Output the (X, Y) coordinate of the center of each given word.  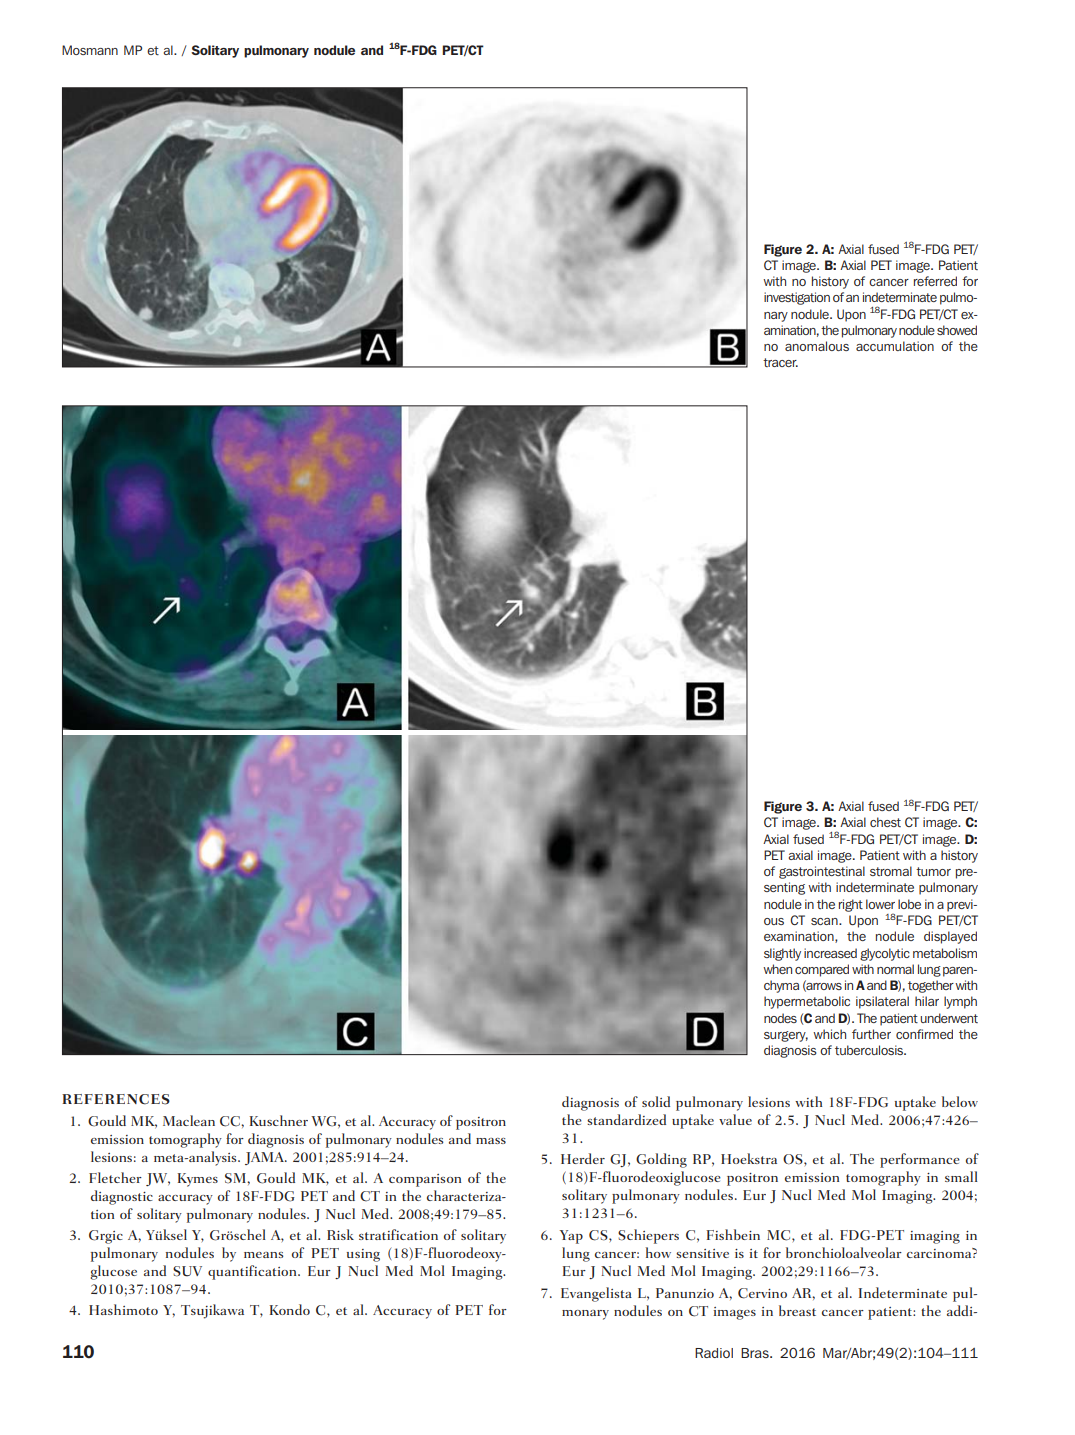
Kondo (290, 1309)
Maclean (189, 1120)
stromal (891, 871)
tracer (780, 362)
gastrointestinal (822, 872)
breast (797, 1310)
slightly (782, 954)
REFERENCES (116, 1099)
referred (935, 281)
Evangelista (596, 1294)
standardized (626, 1119)
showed (957, 330)
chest (885, 822)
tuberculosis (870, 1050)
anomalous (817, 346)
